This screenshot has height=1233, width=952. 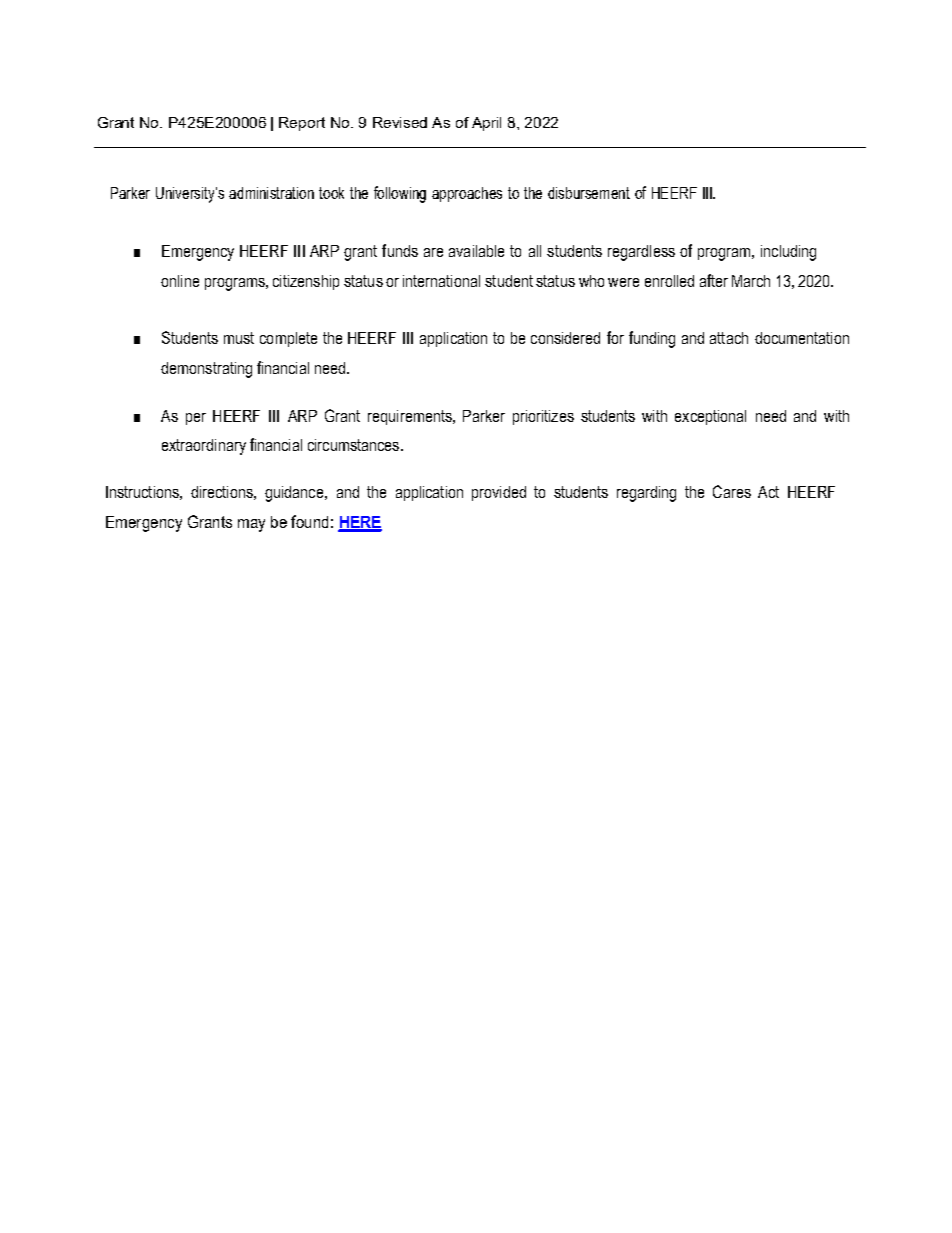 I want to click on April, so click(x=486, y=124).
